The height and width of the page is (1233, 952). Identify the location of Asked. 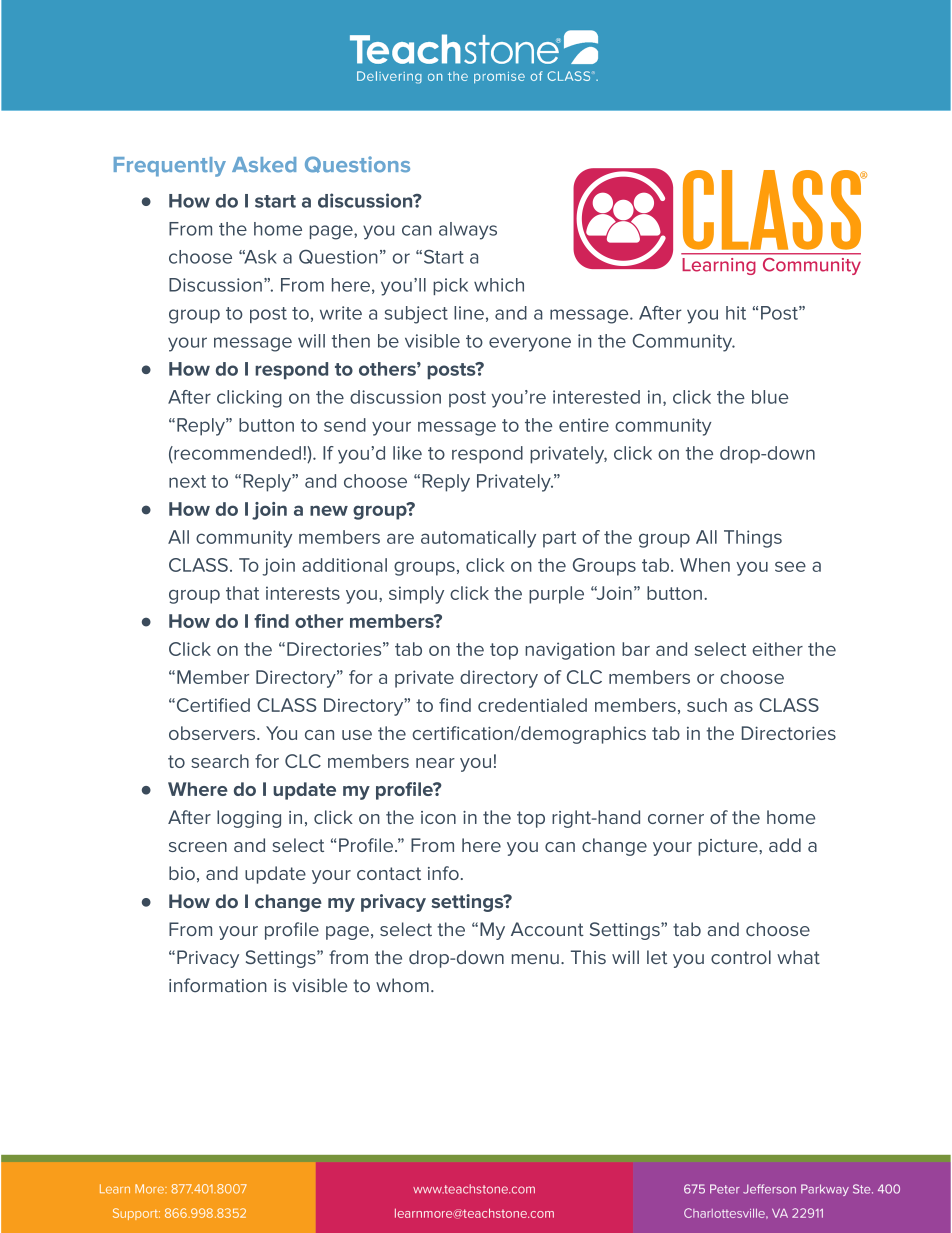
(264, 165).
